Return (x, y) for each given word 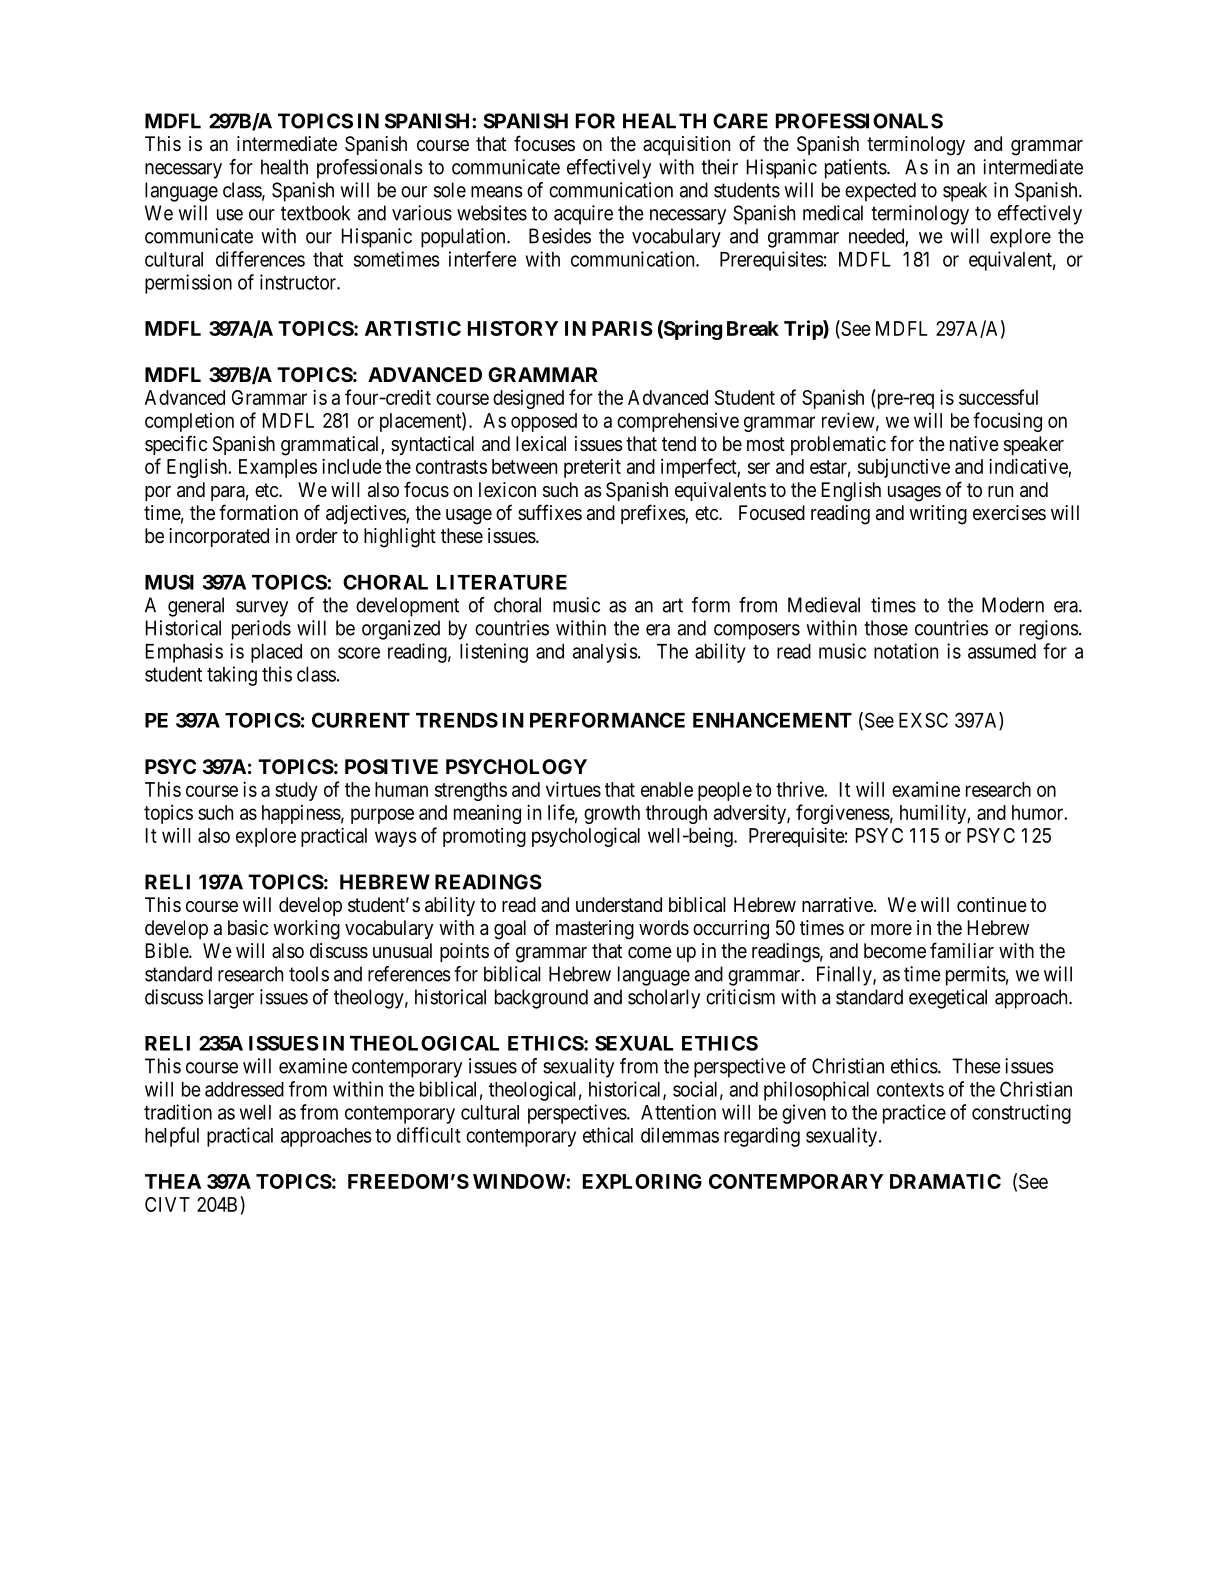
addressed (244, 1089)
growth (612, 814)
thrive (800, 789)
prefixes (653, 514)
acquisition (686, 145)
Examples (278, 468)
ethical (608, 1135)
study (296, 791)
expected (880, 192)
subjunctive (904, 468)
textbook (315, 213)
